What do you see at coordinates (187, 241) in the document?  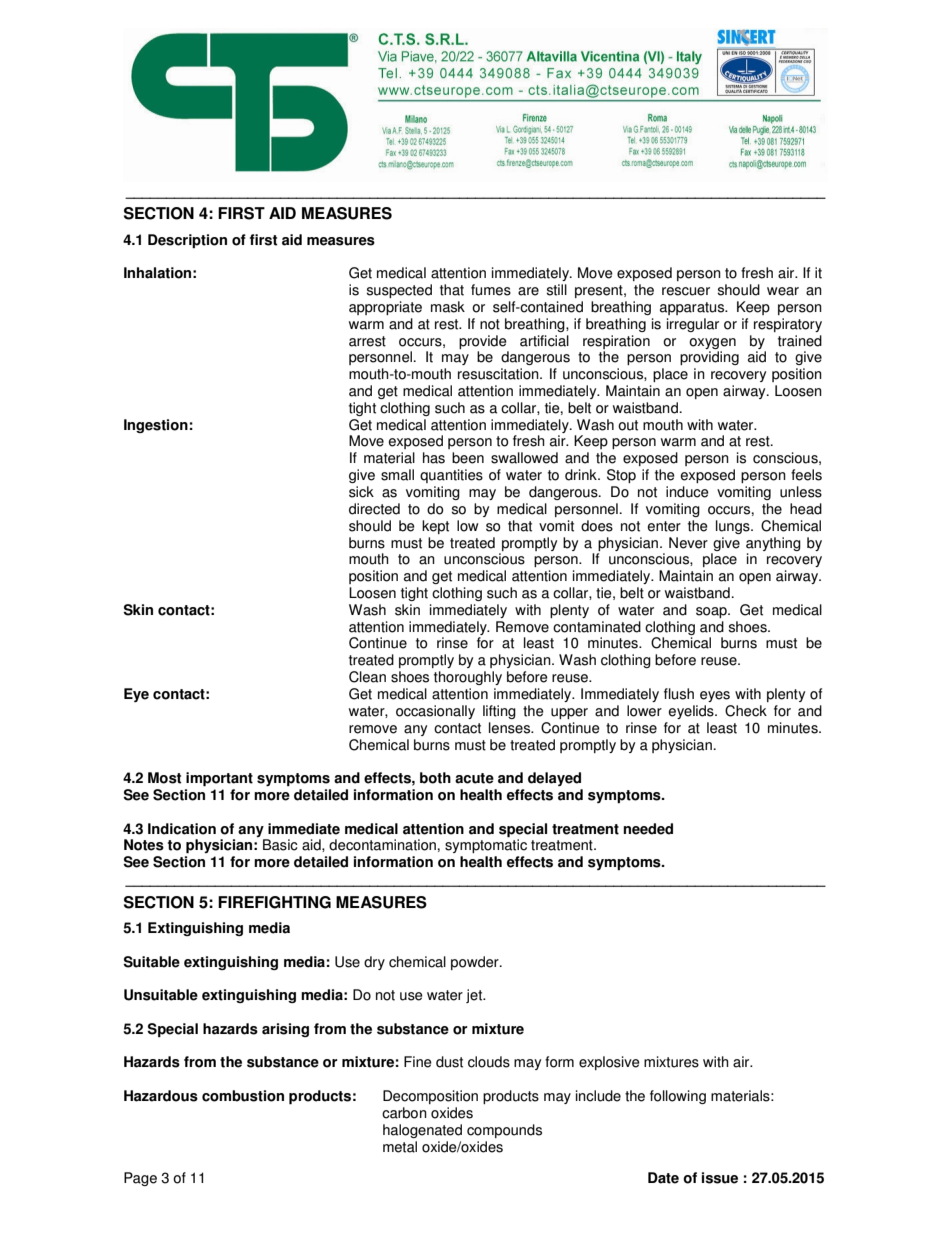 I see `Description` at bounding box center [187, 241].
